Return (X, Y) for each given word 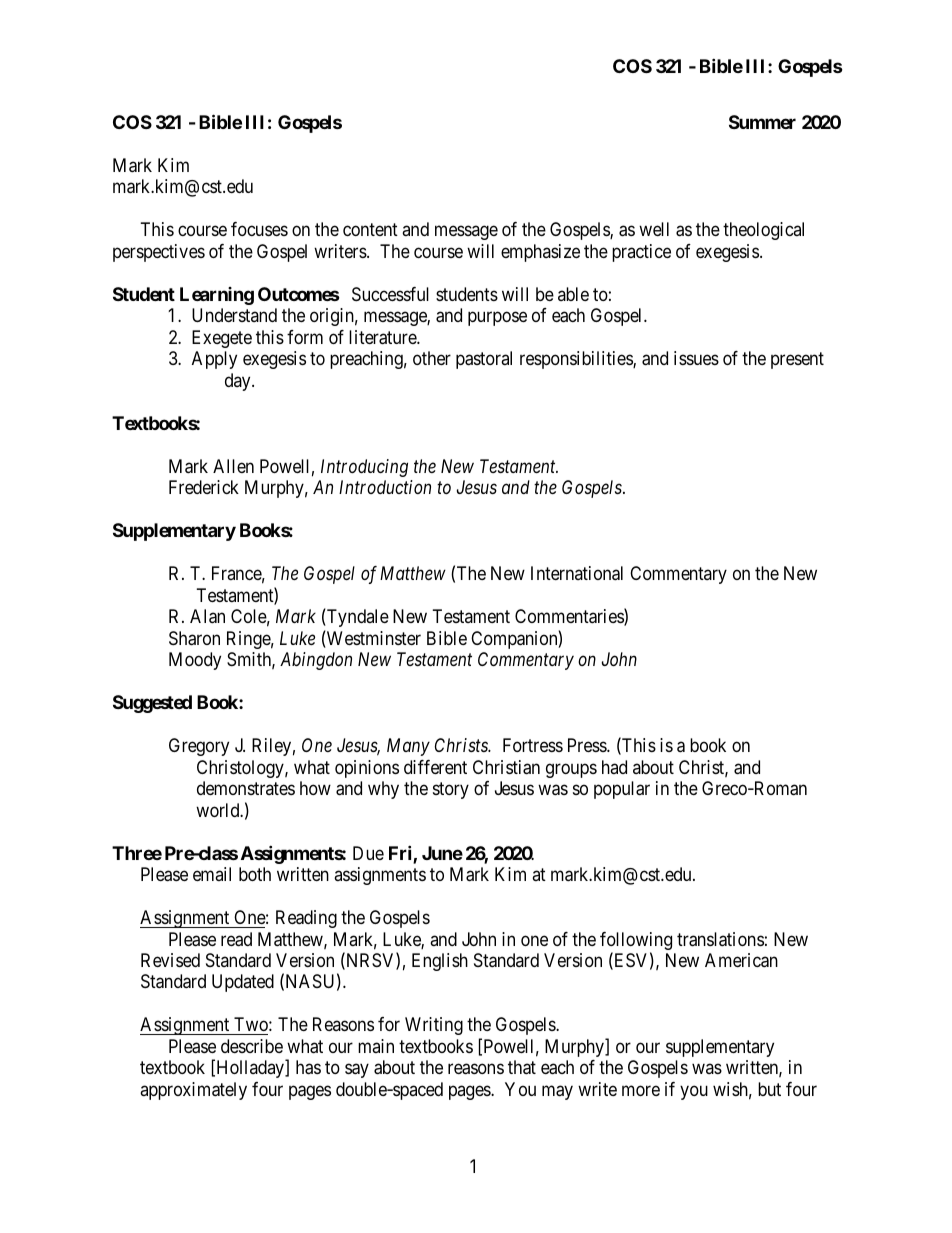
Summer (762, 122)
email (212, 874)
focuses (259, 229)
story (451, 790)
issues (696, 358)
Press (588, 745)
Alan (207, 616)
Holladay (250, 1069)
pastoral (484, 360)
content (370, 230)
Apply (214, 360)
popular (622, 790)
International (577, 573)
